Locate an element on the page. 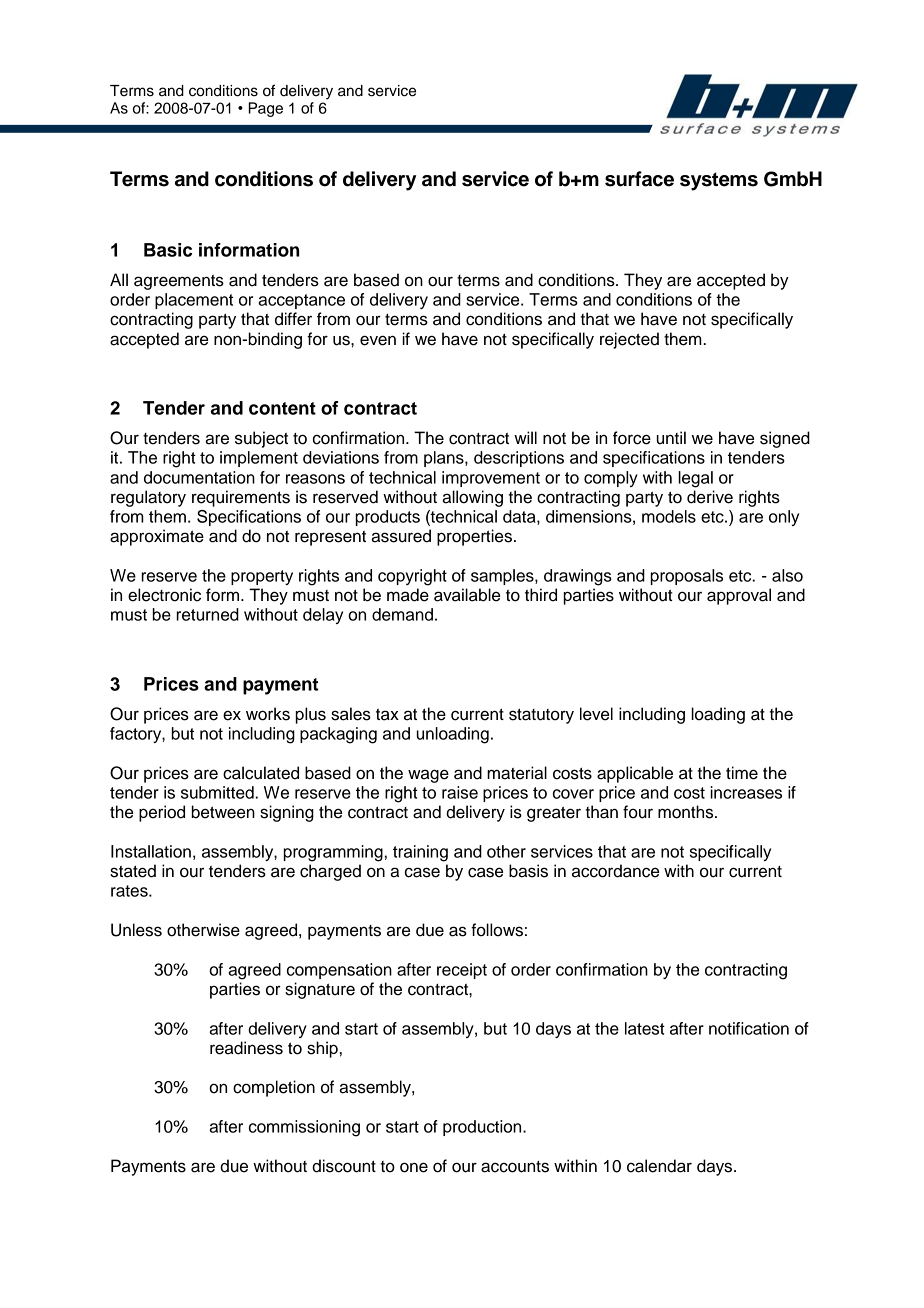 The height and width of the image is (1308, 924). available is located at coordinates (467, 595).
